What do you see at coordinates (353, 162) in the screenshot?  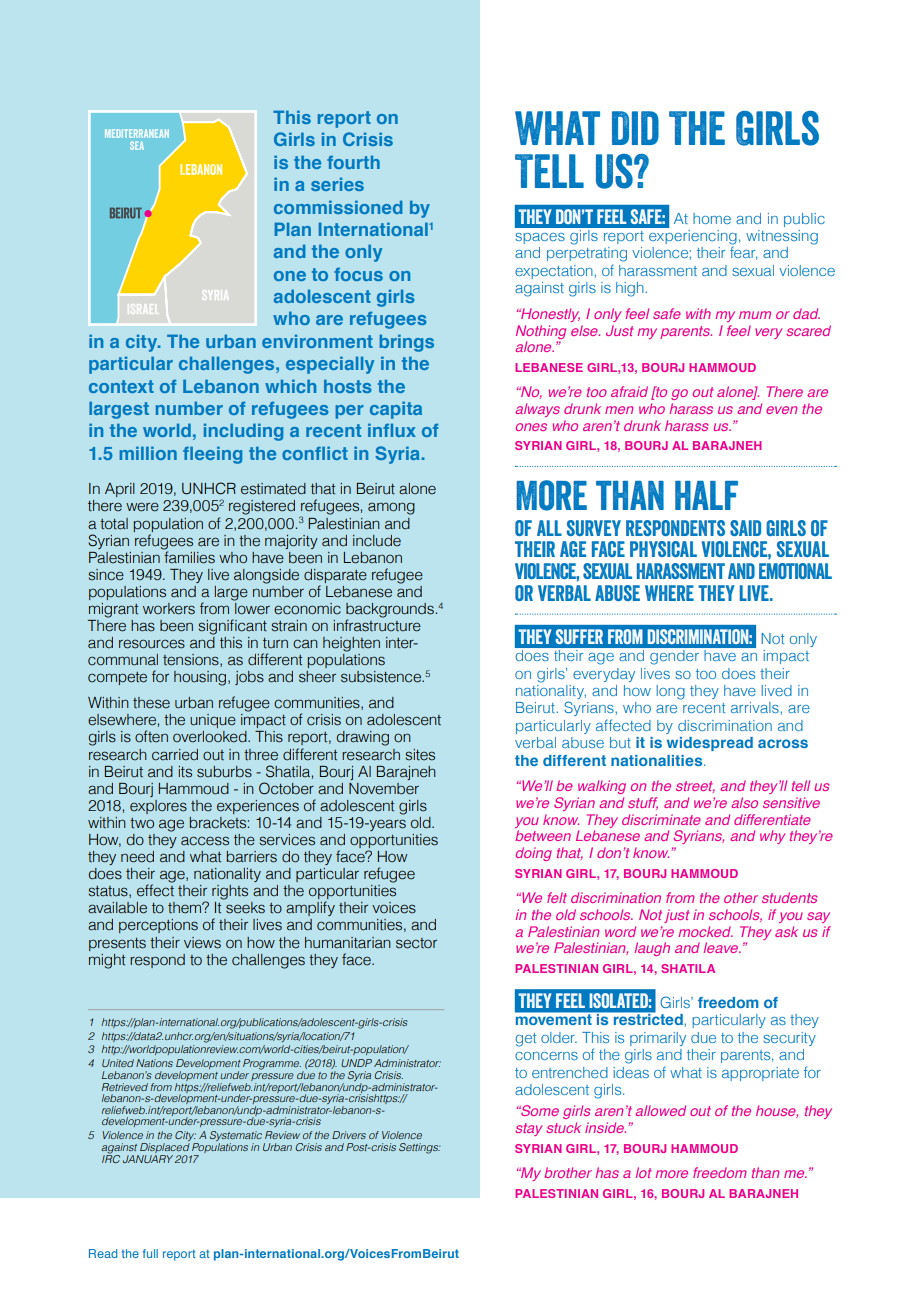 I see `fourth` at bounding box center [353, 162].
